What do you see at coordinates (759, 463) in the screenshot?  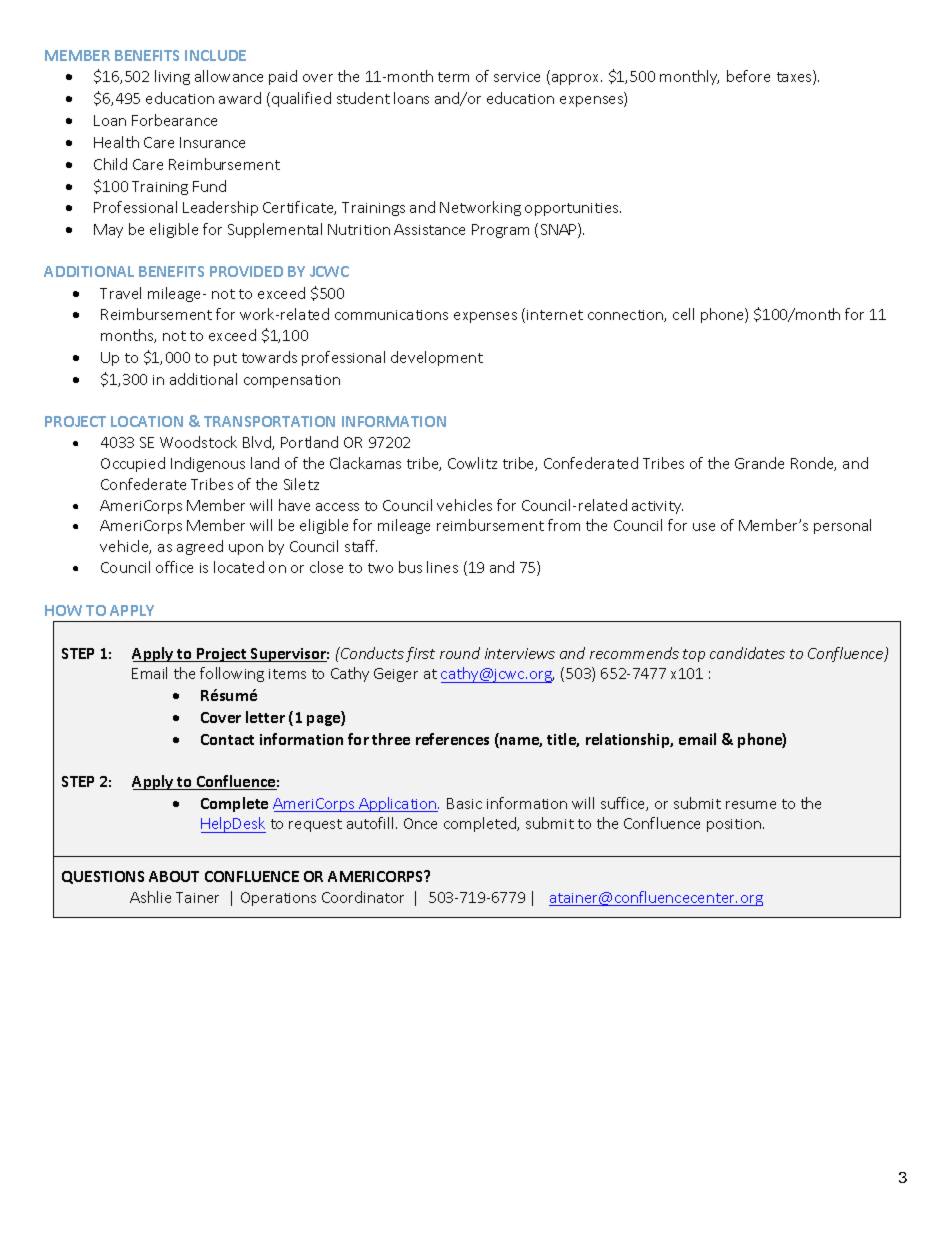 I see `Grande` at bounding box center [759, 463].
